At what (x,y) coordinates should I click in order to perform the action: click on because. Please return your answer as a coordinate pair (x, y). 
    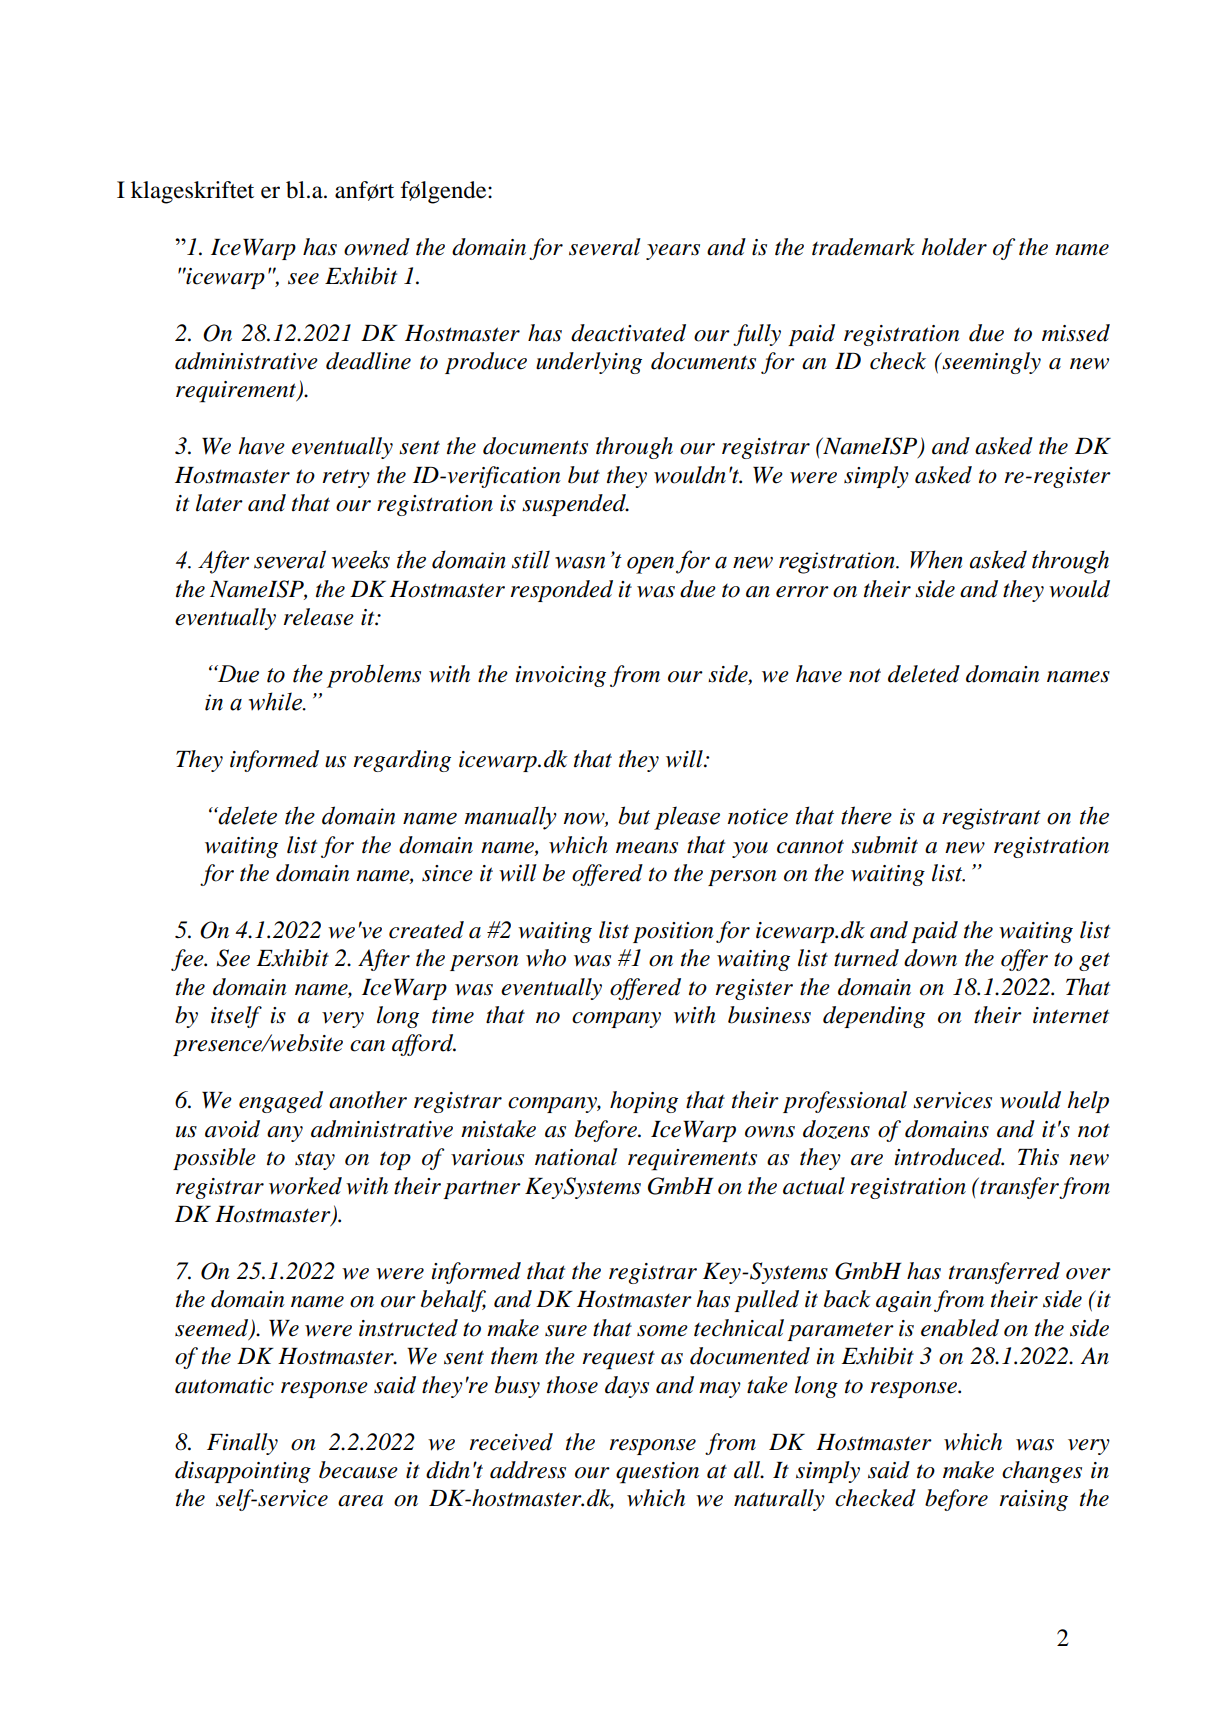
    Looking at the image, I should click on (358, 1470).
